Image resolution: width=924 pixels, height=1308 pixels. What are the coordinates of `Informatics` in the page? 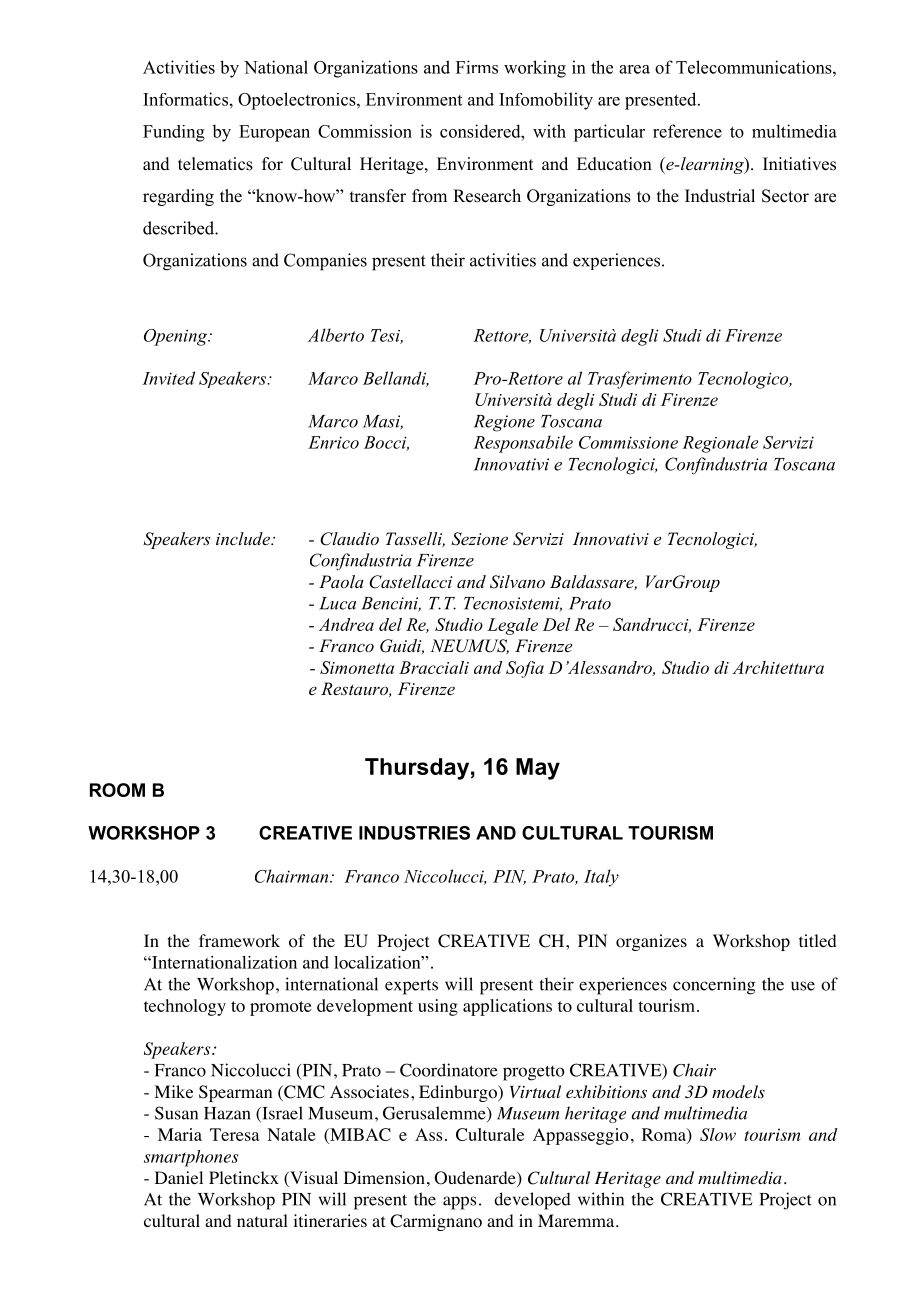 It's located at (185, 99).
